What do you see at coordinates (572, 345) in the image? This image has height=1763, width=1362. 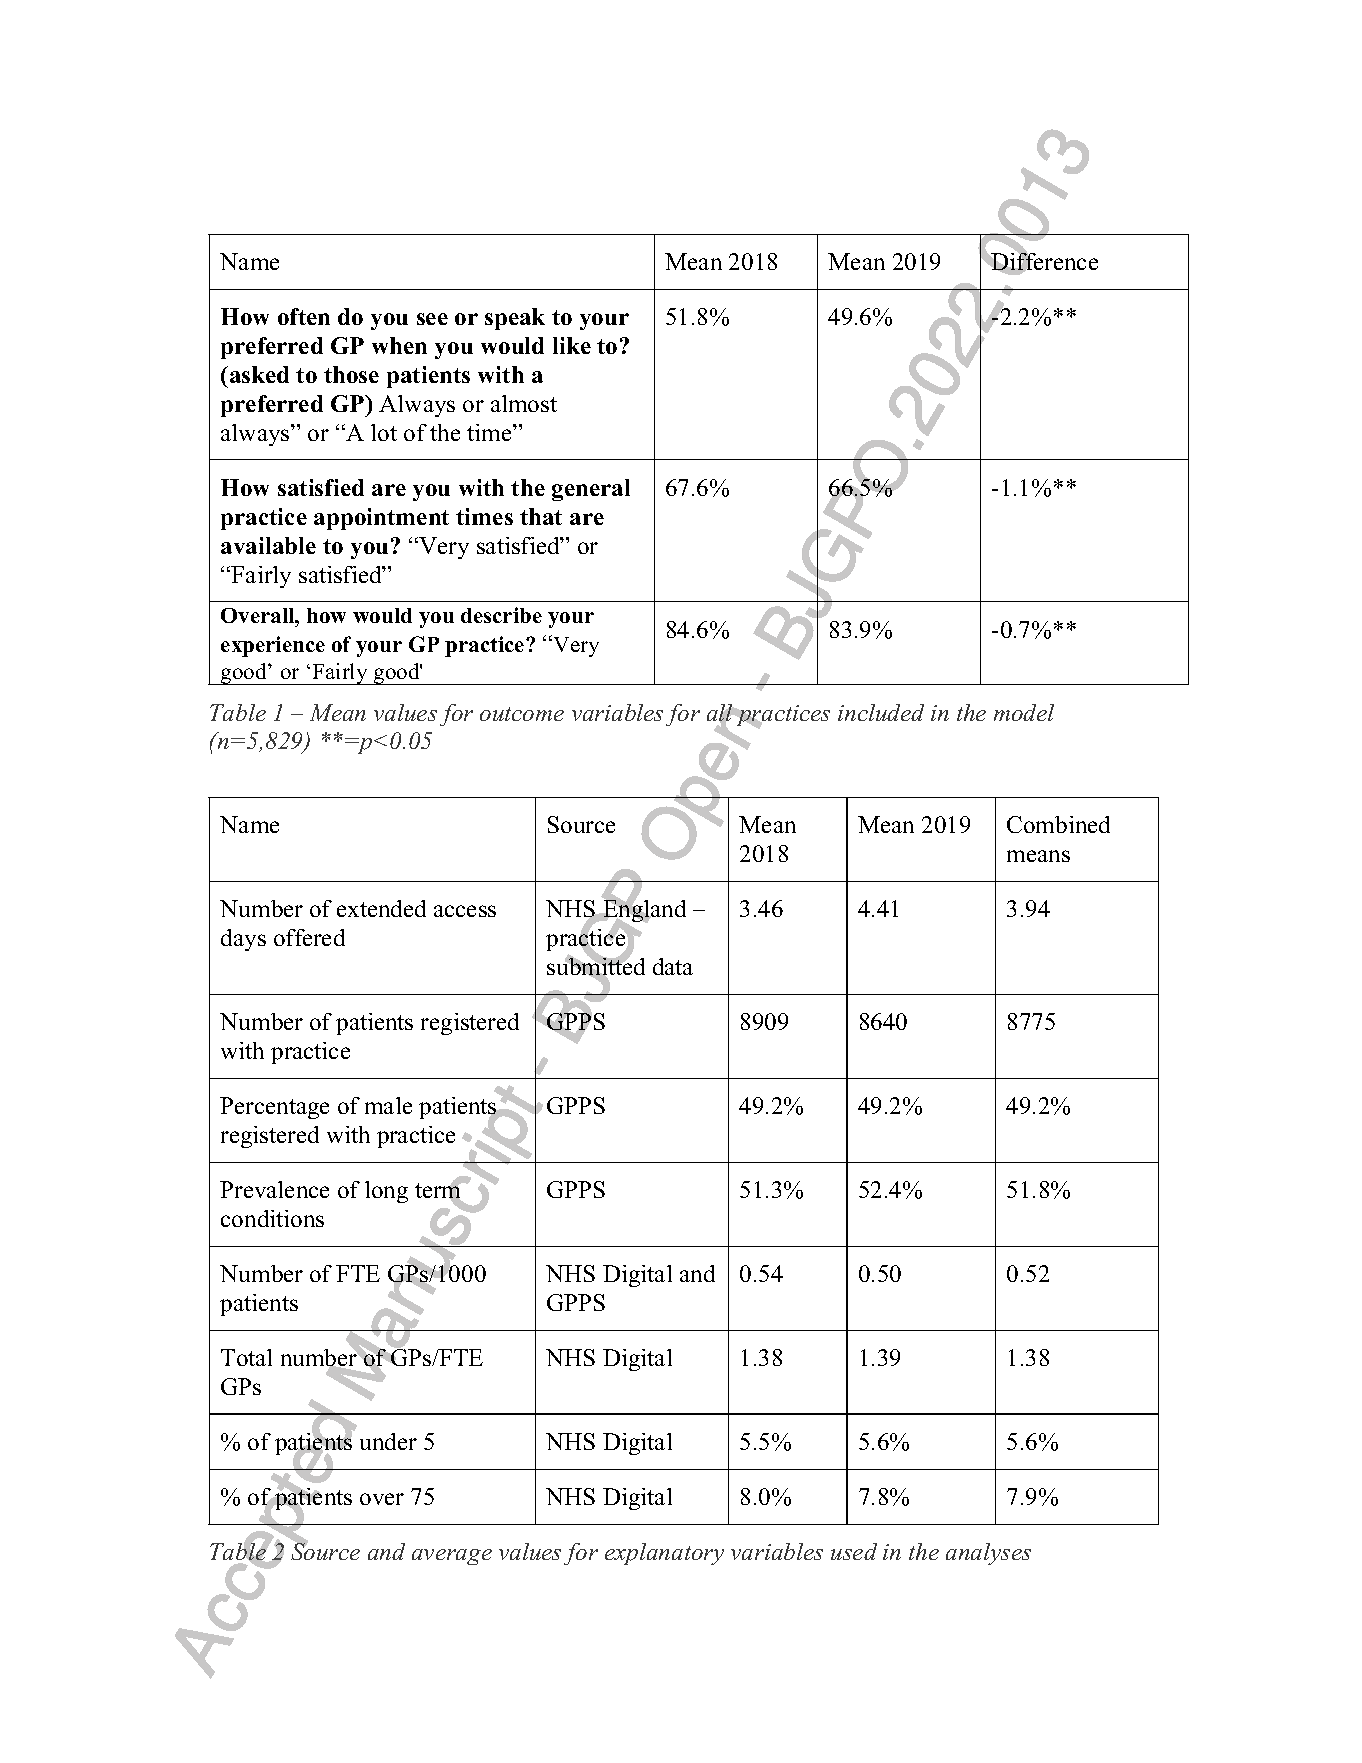 I see `like` at bounding box center [572, 345].
